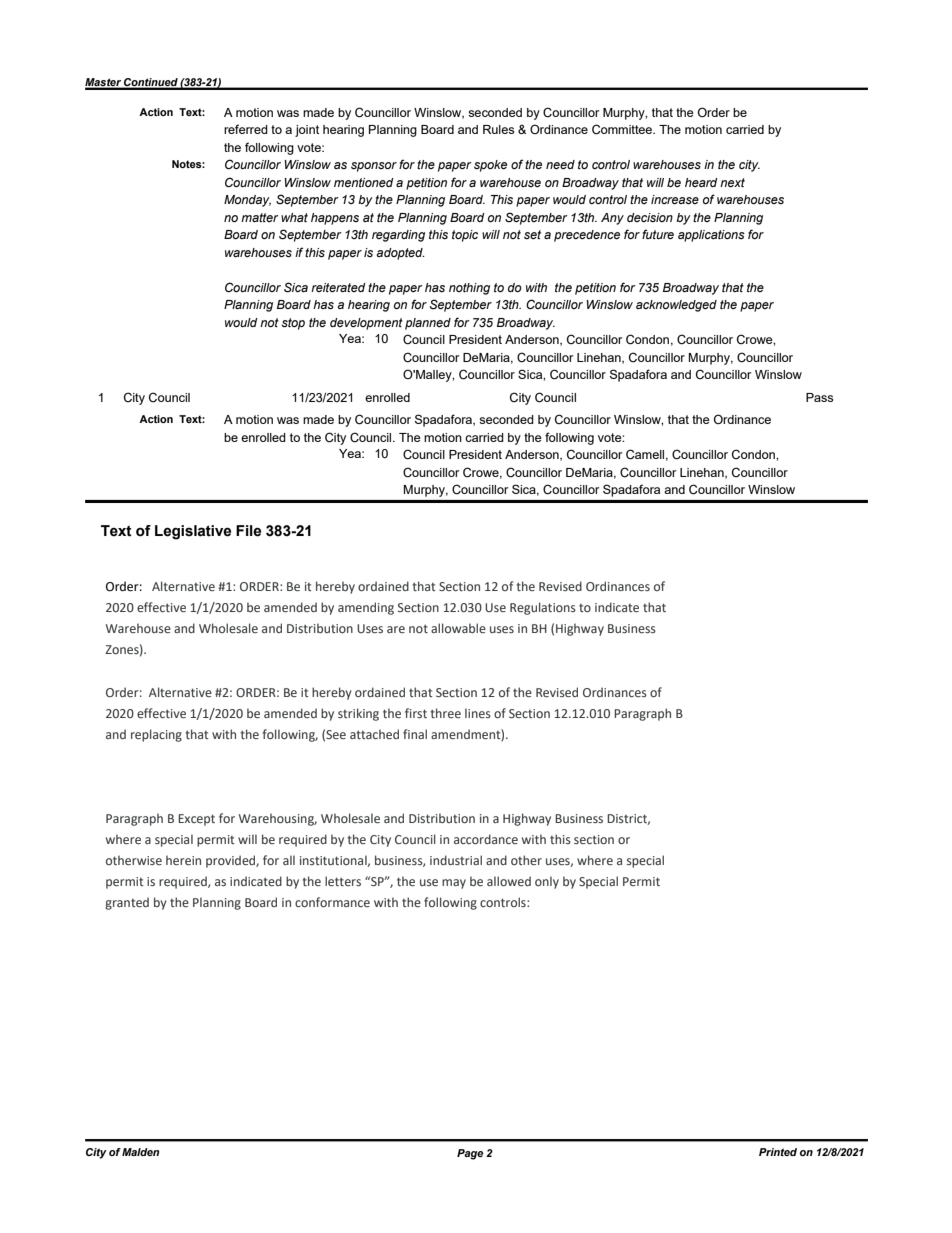 This screenshot has height=1233, width=952. What do you see at coordinates (141, 1152) in the screenshot?
I see `Malden` at bounding box center [141, 1152].
